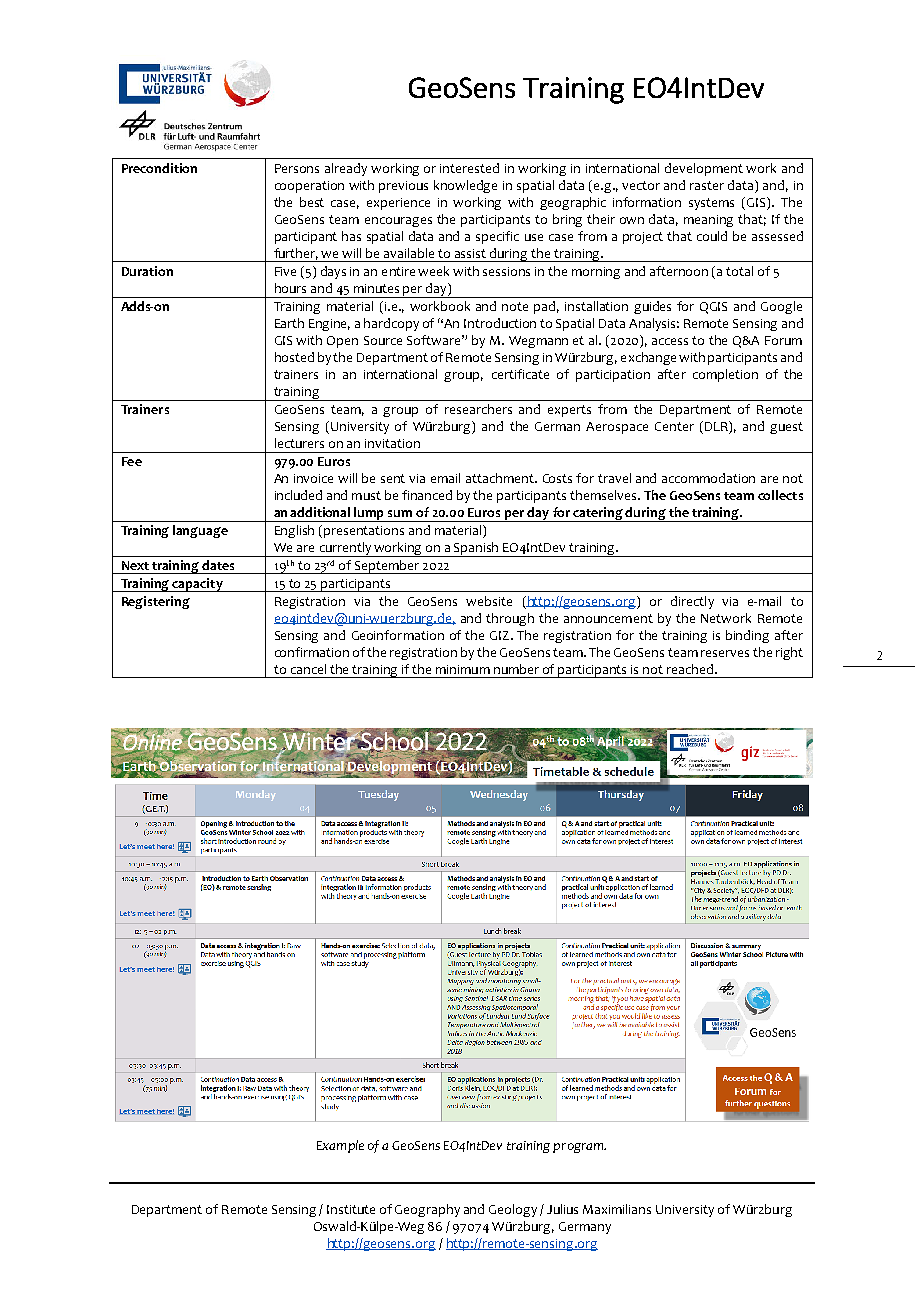  What do you see at coordinates (691, 669) in the page?
I see `reached` at bounding box center [691, 669].
